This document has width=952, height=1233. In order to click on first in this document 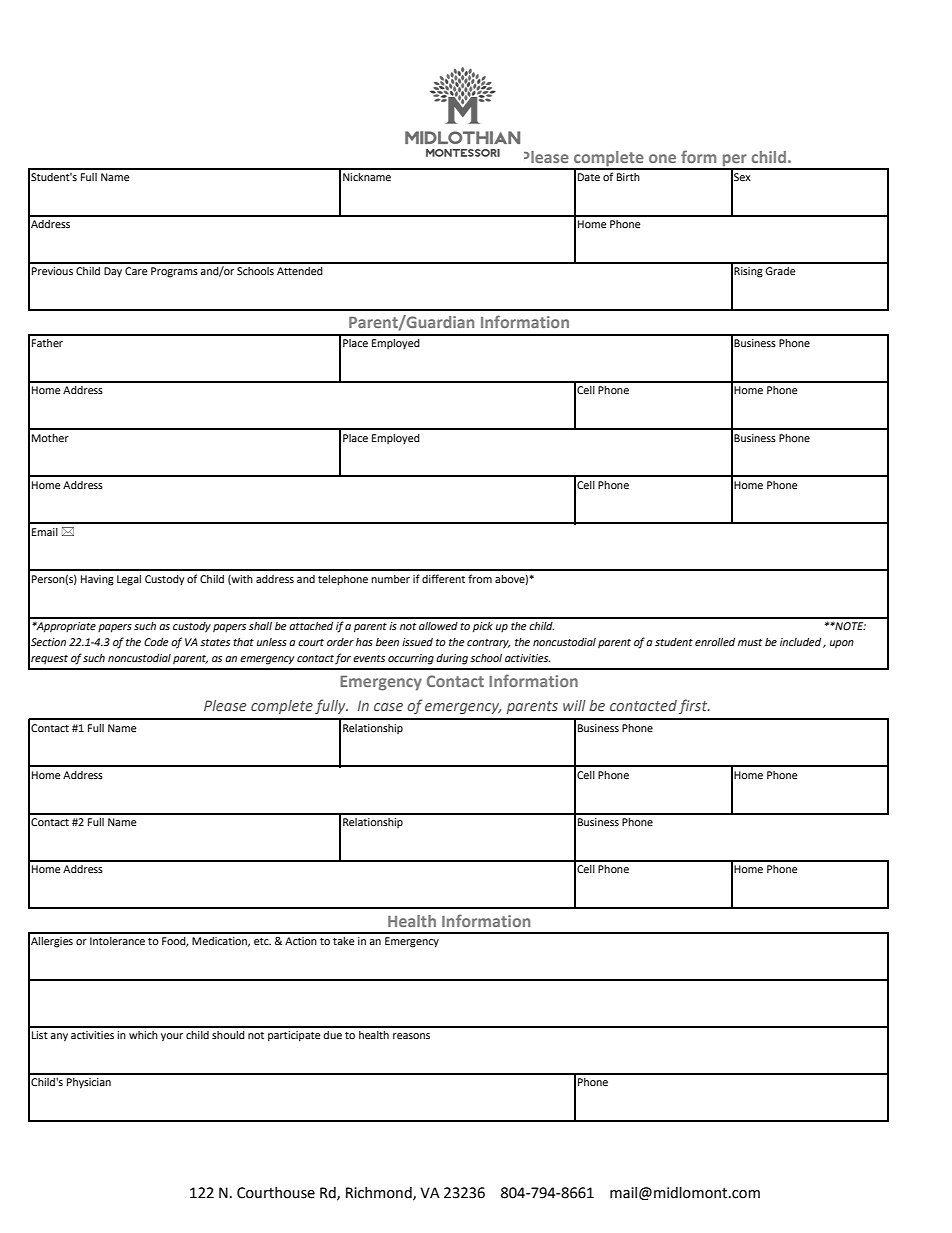, I will do `click(694, 706)`.
